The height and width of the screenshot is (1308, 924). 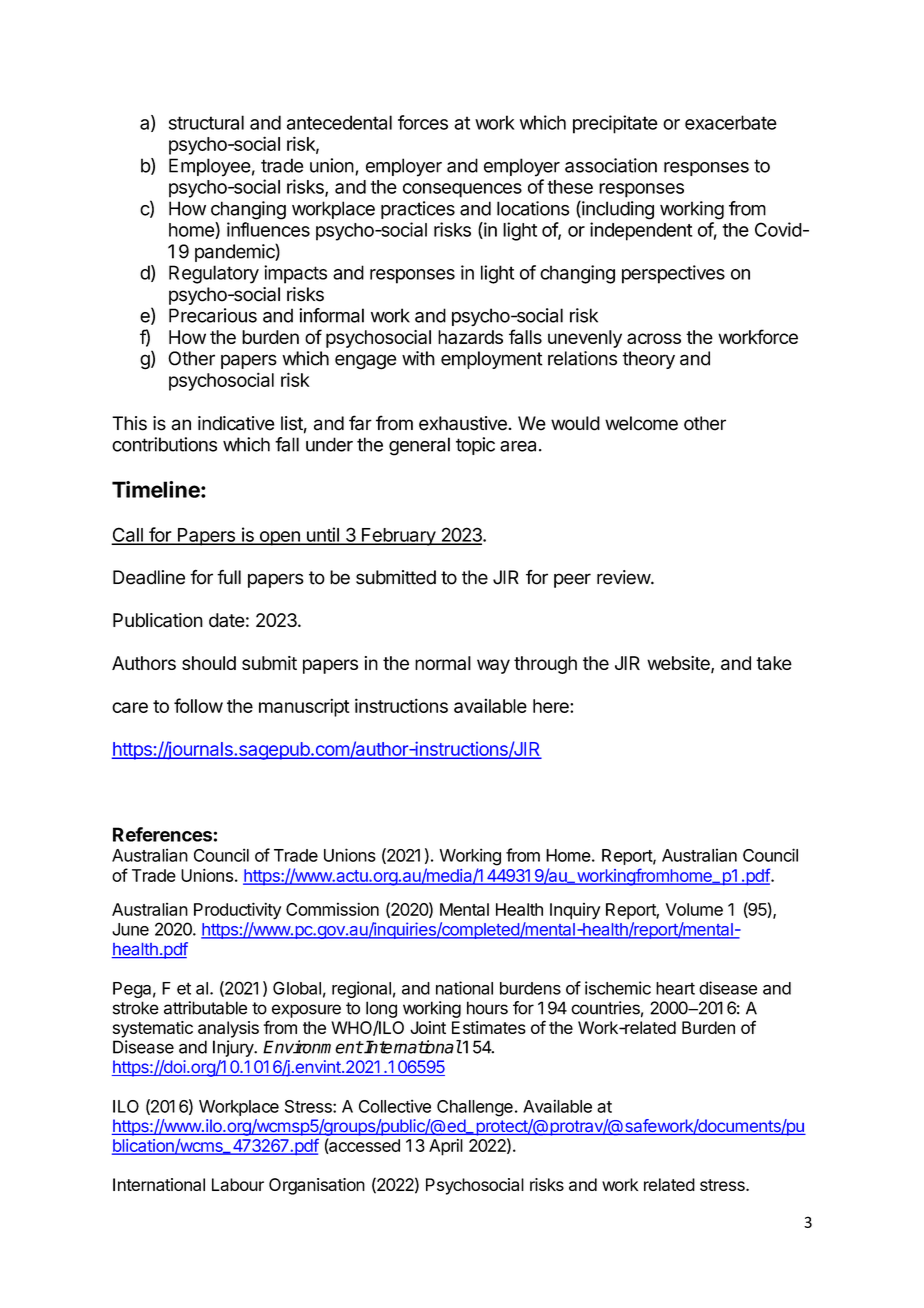 What do you see at coordinates (210, 167) in the screenshot?
I see `Employee` at bounding box center [210, 167].
